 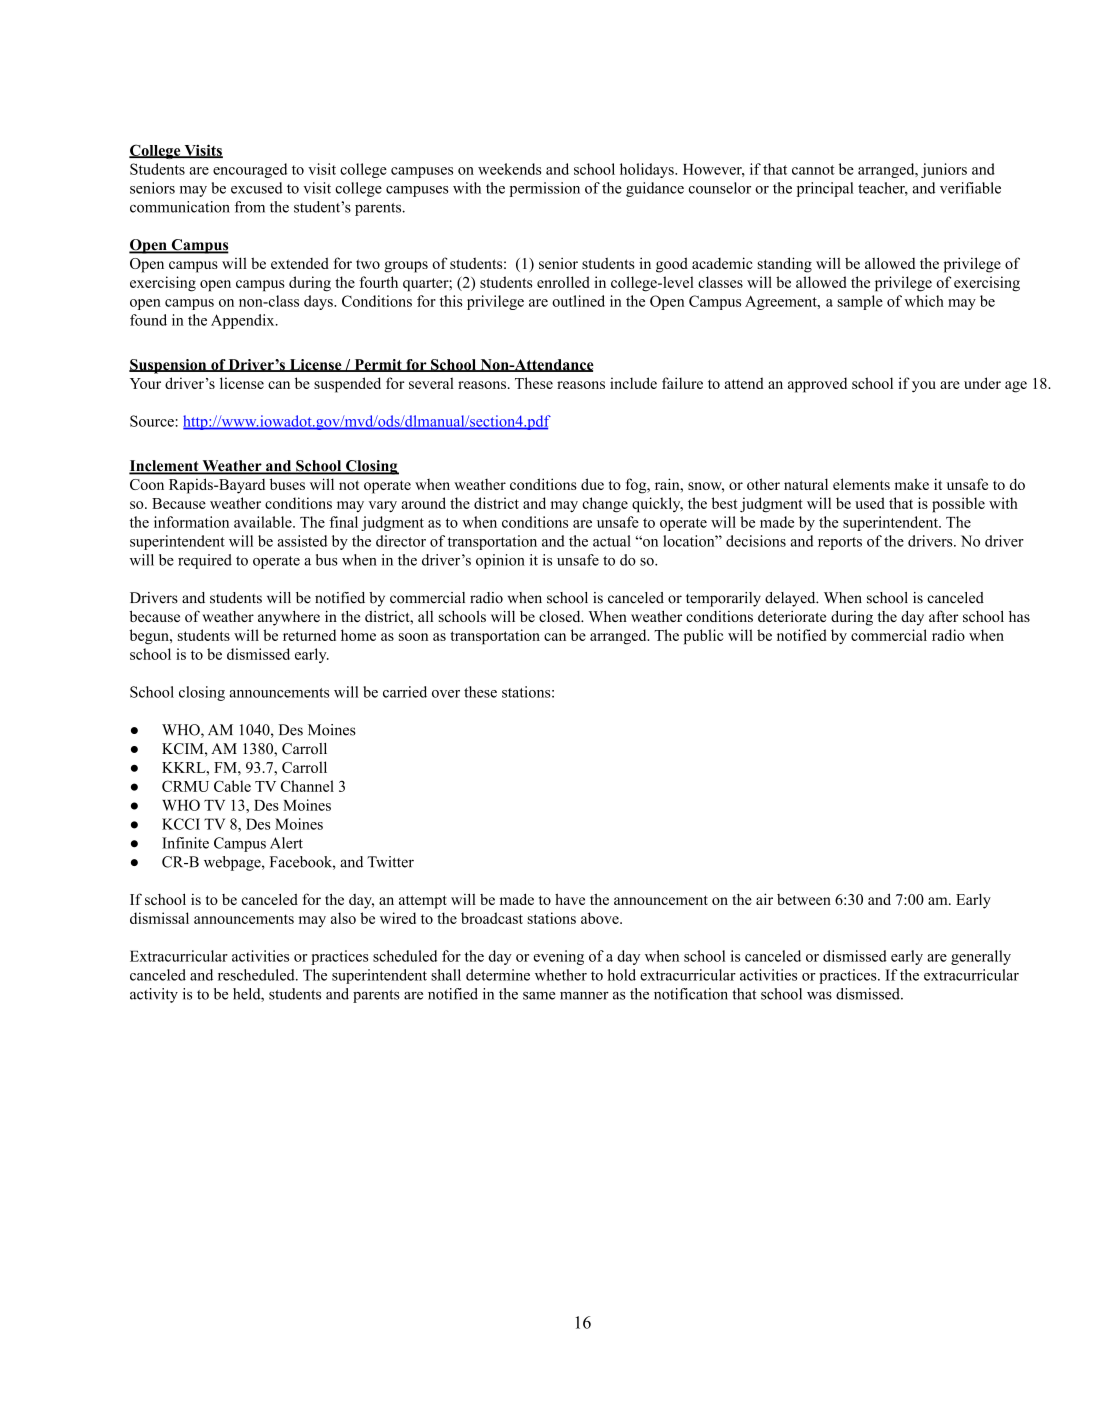 I want to click on whether, so click(x=561, y=975).
